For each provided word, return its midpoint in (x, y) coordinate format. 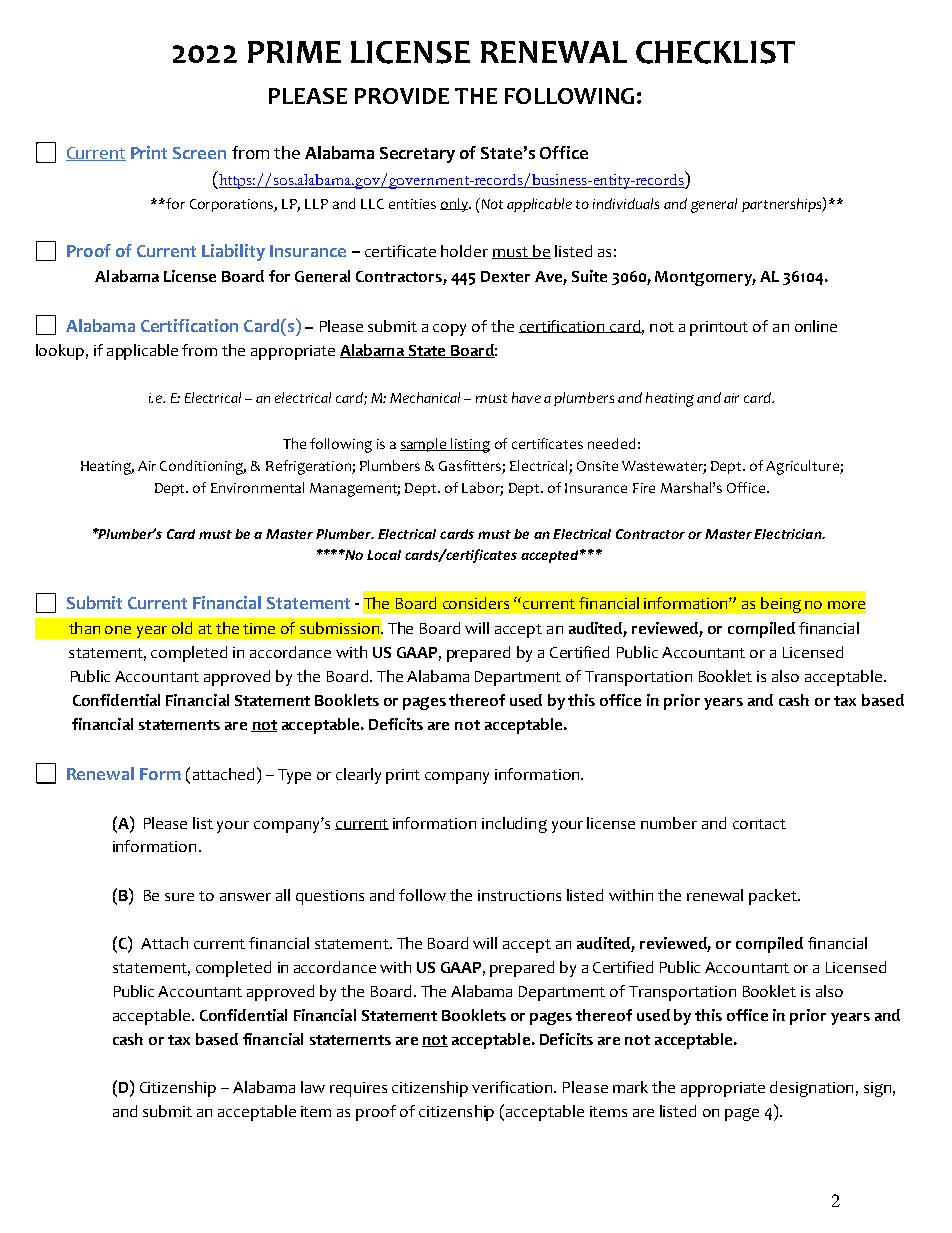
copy (449, 330)
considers (476, 603)
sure (179, 897)
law (313, 1087)
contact (759, 824)
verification (514, 1087)
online (816, 326)
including (514, 825)
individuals (626, 203)
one (118, 630)
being (781, 605)
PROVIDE (402, 96)
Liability (233, 252)
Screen (199, 153)
